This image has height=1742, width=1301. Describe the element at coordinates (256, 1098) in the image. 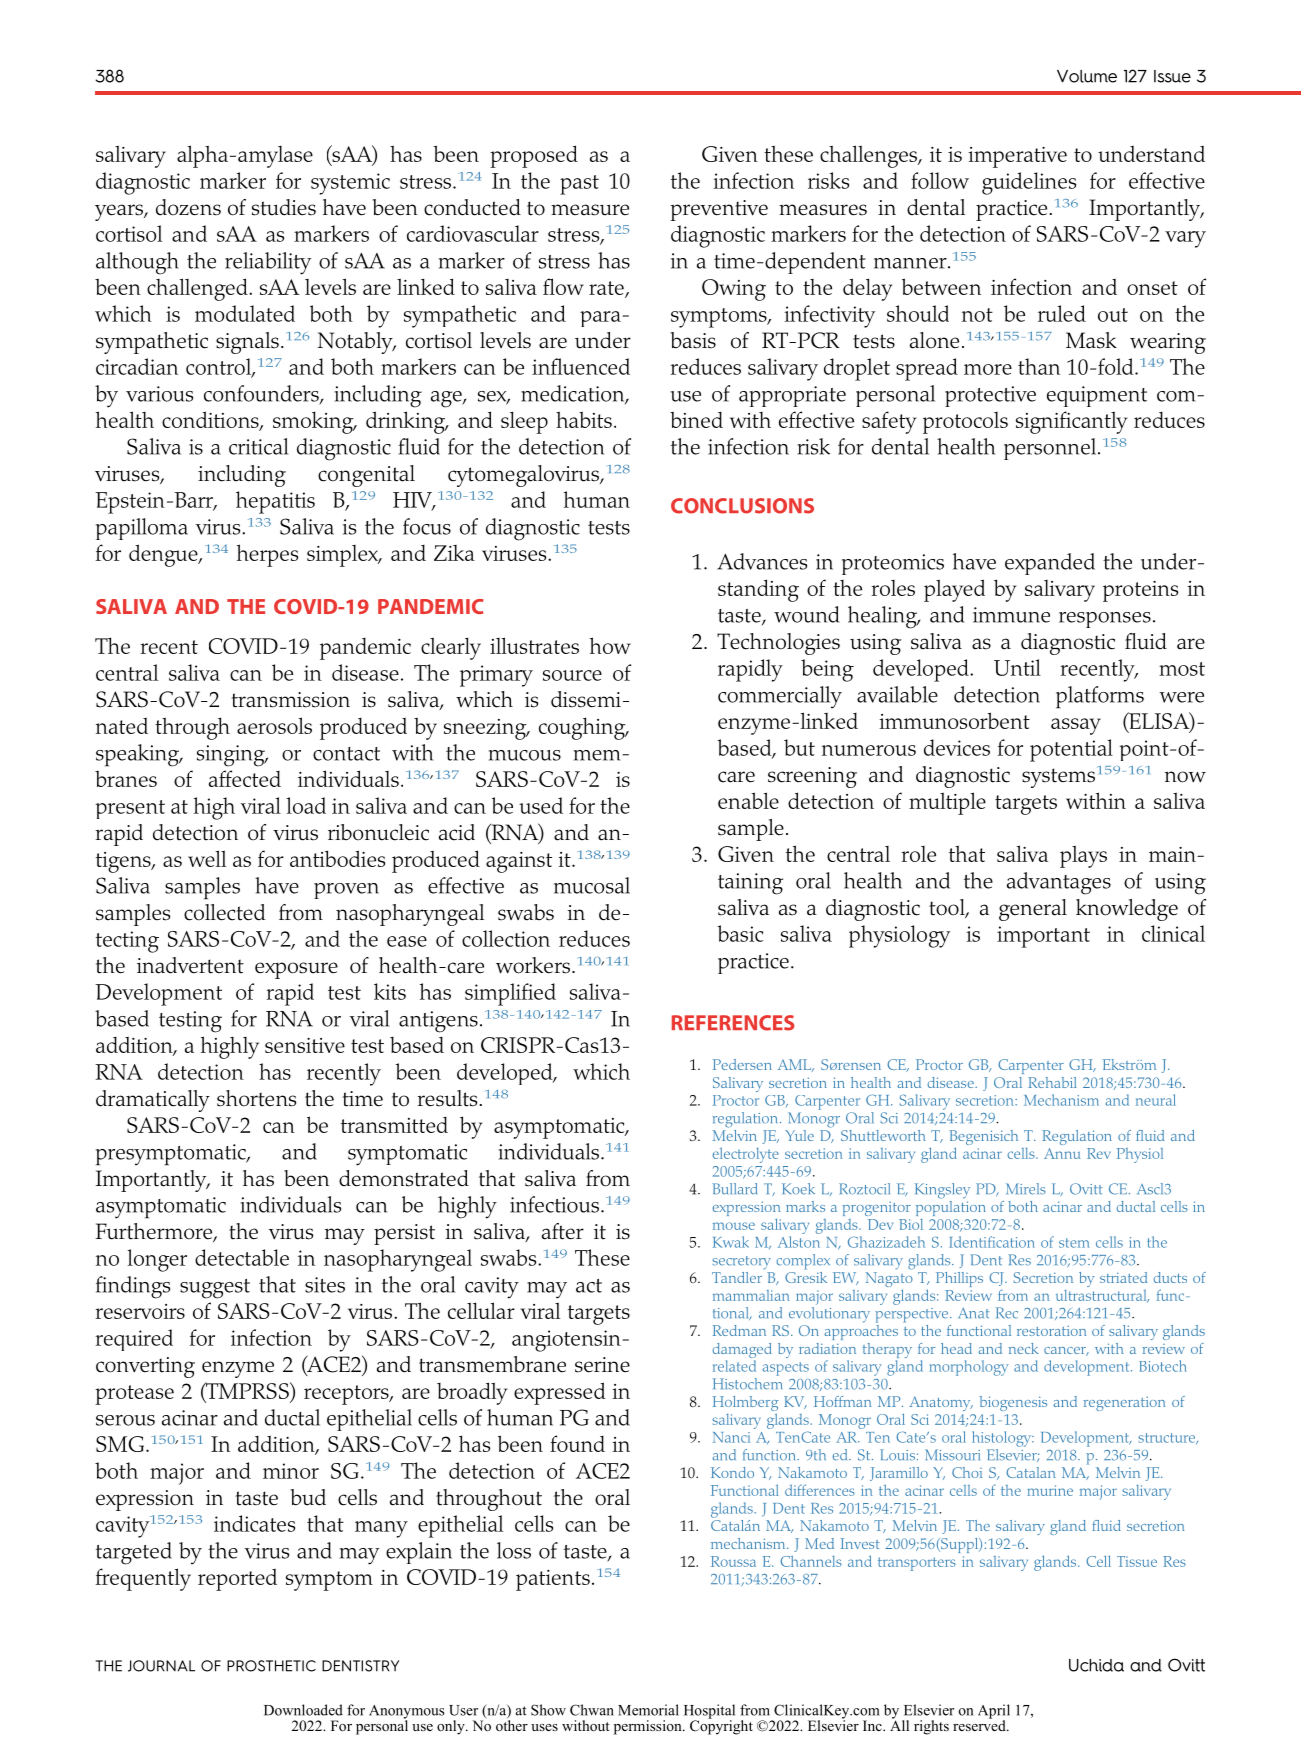

I see `shortens` at that location.
